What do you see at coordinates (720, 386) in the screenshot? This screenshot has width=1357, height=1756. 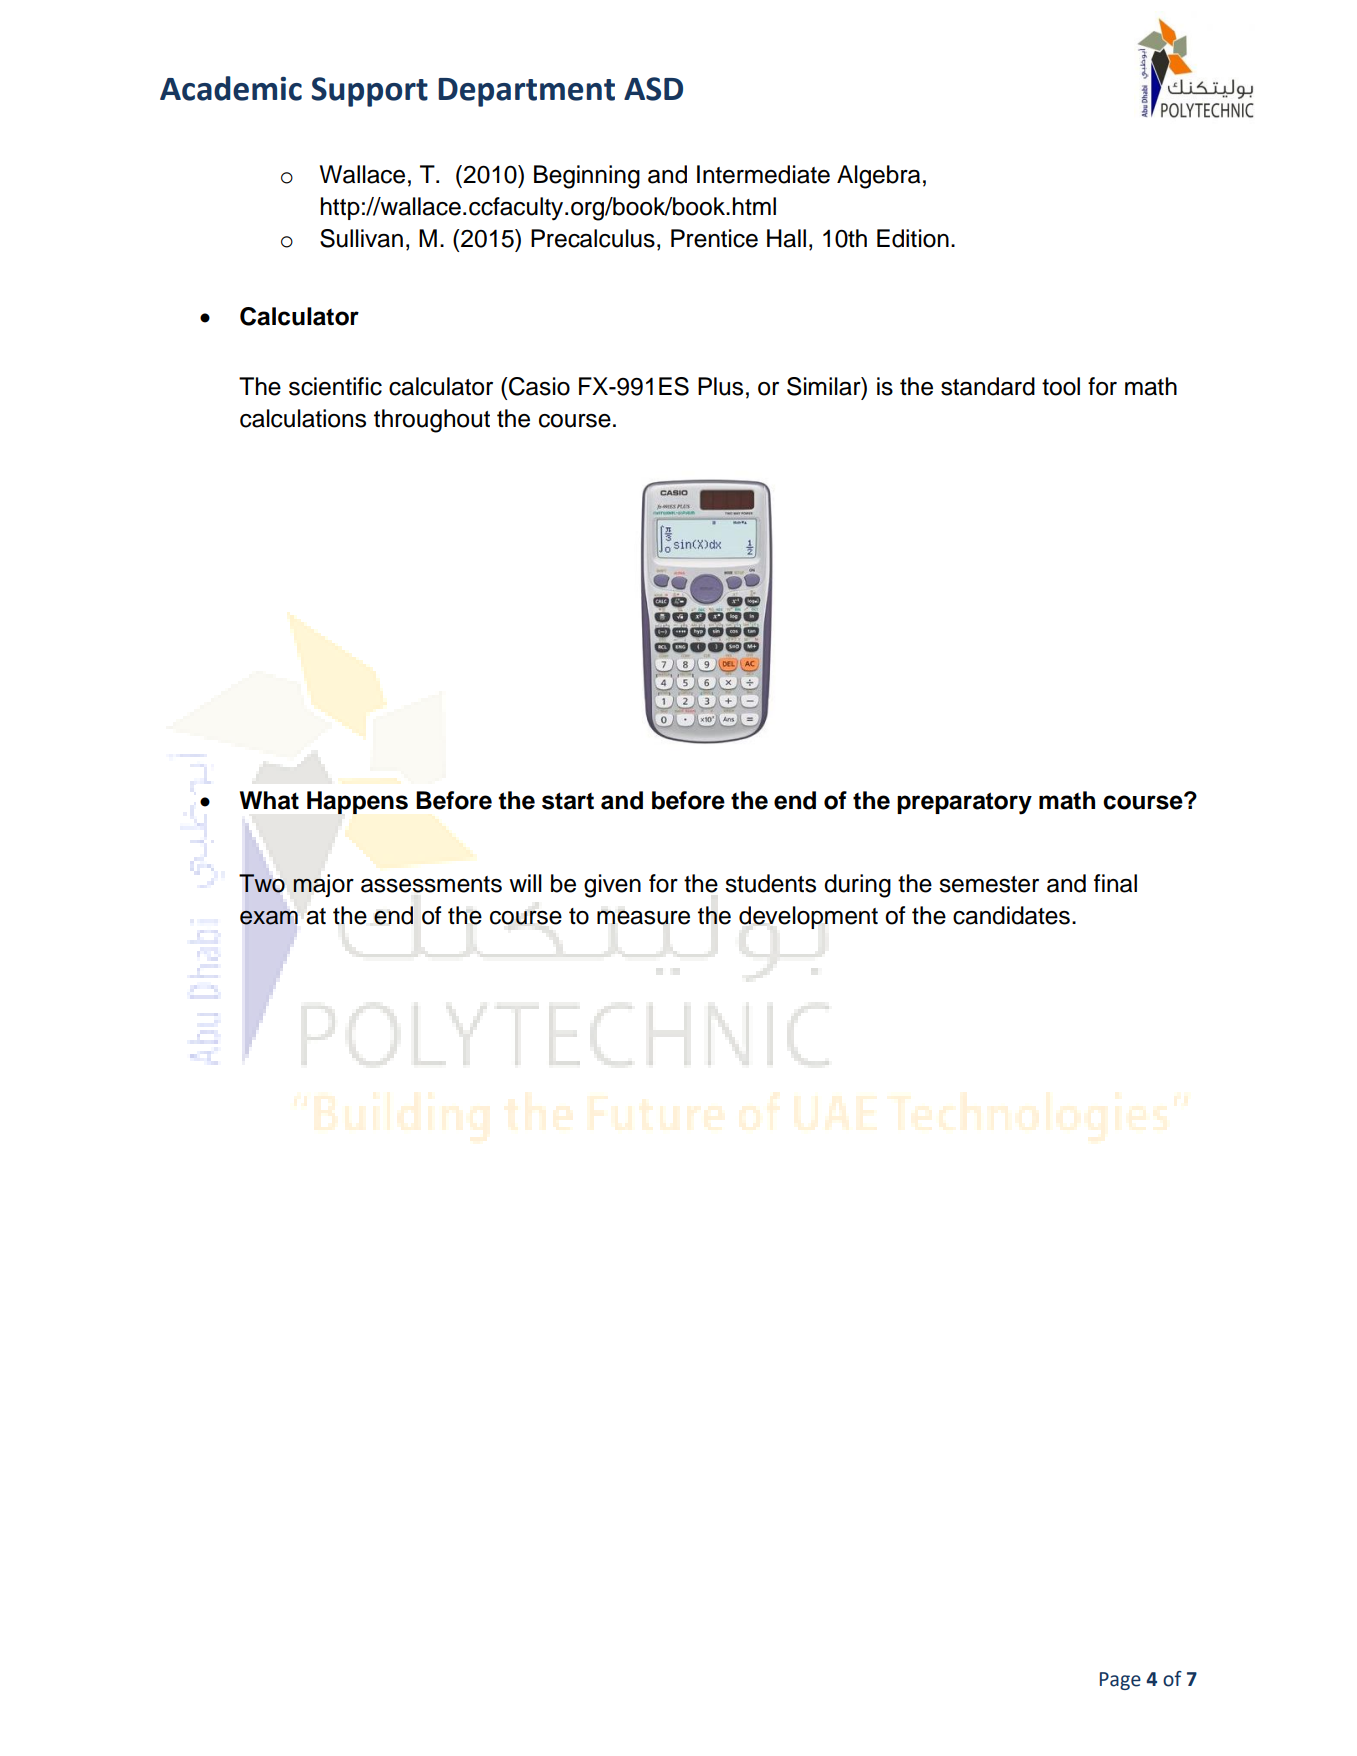 I see `Plus` at bounding box center [720, 386].
